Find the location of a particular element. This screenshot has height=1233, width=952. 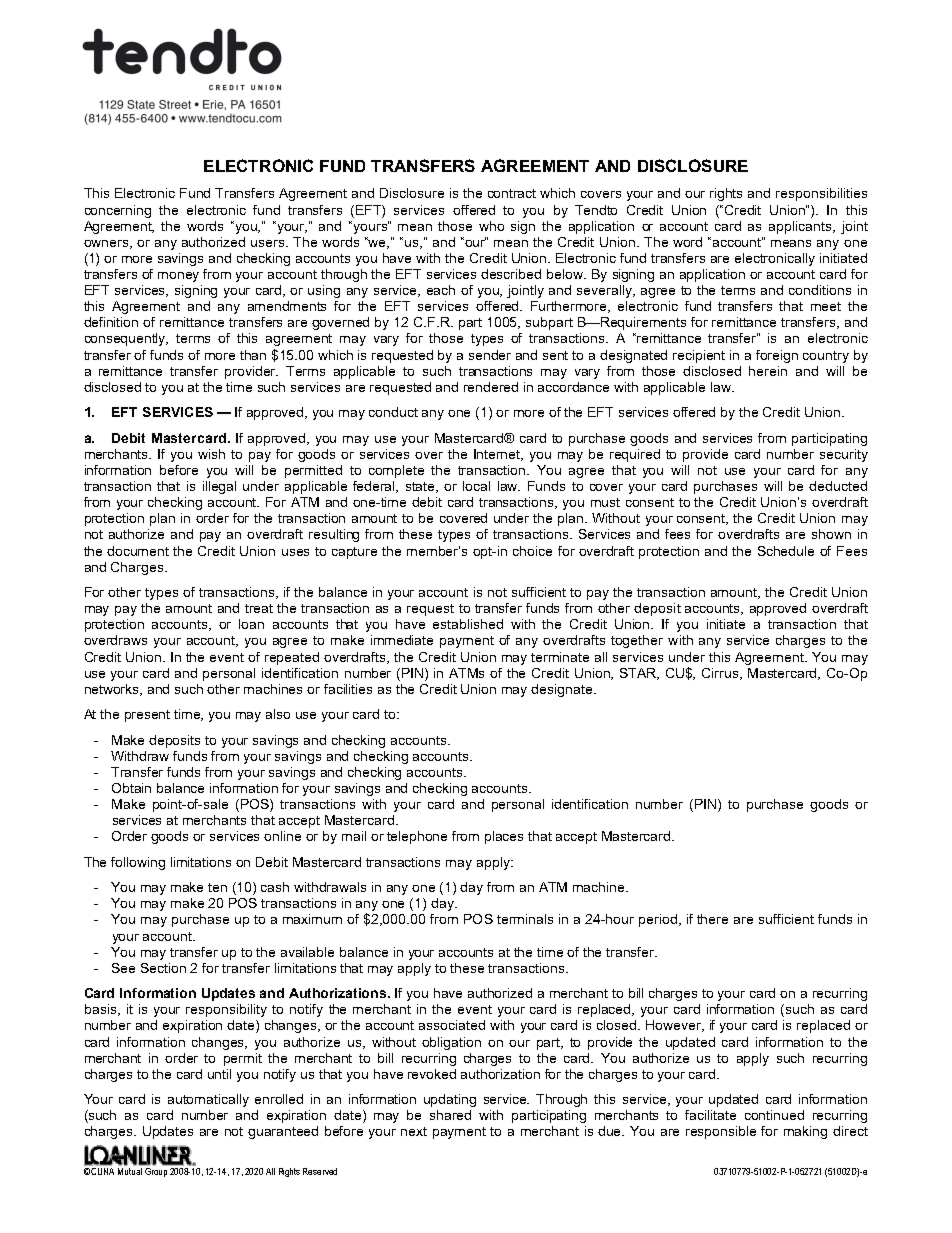

herein is located at coordinates (768, 371).
